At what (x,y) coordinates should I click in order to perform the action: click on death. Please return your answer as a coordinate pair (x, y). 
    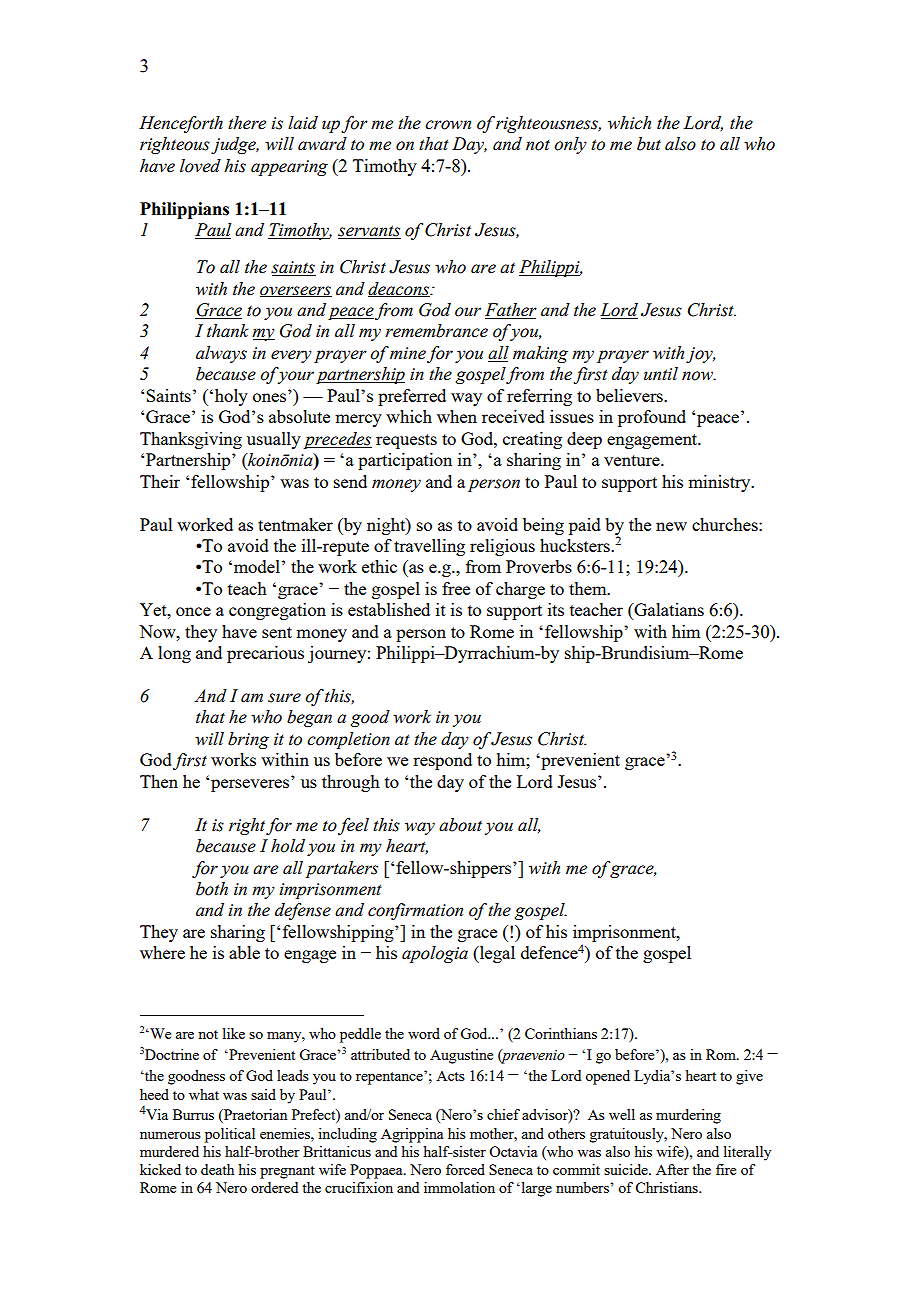
    Looking at the image, I should click on (217, 1169).
